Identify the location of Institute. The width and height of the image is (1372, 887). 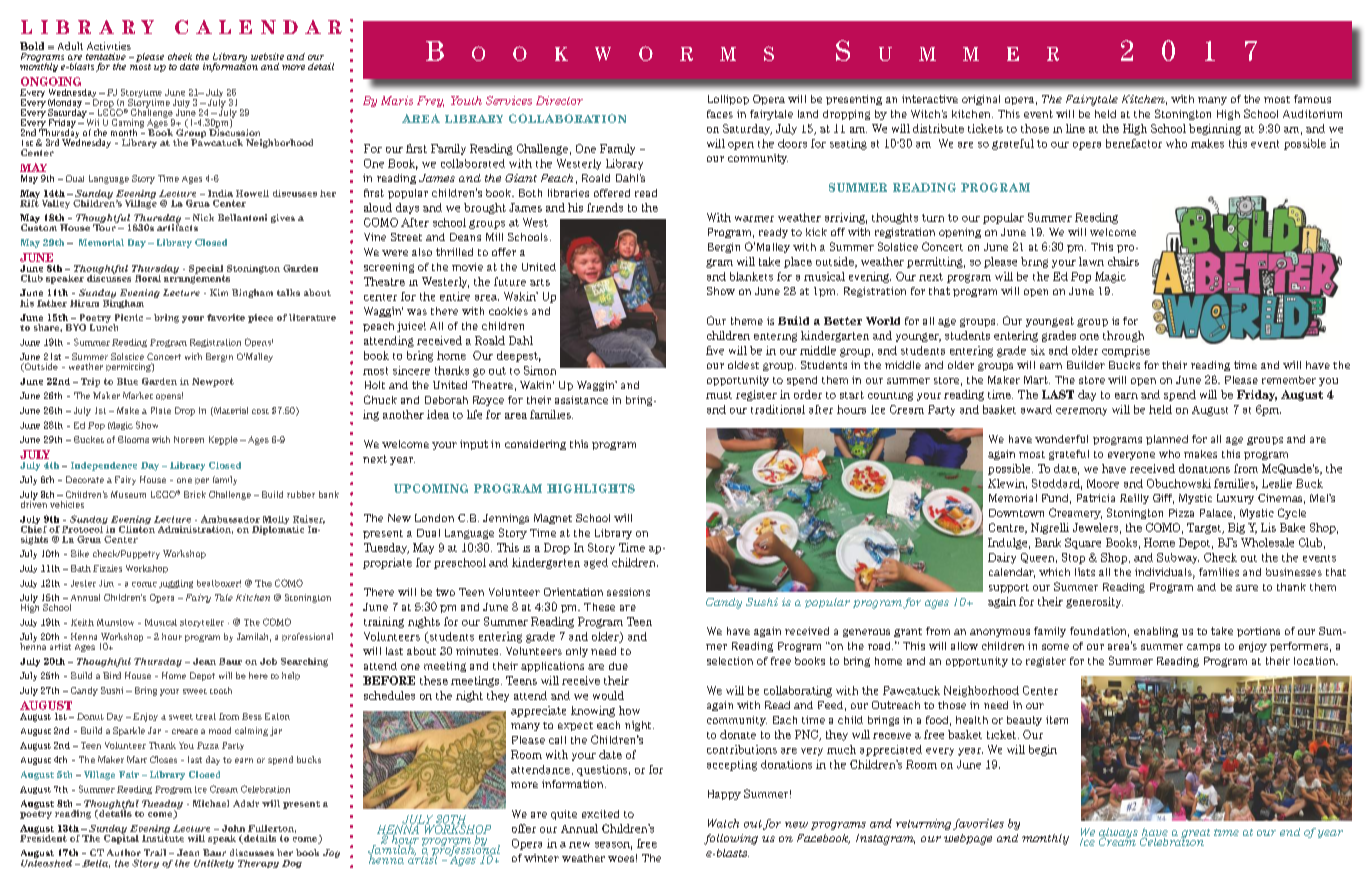
(163, 837).
